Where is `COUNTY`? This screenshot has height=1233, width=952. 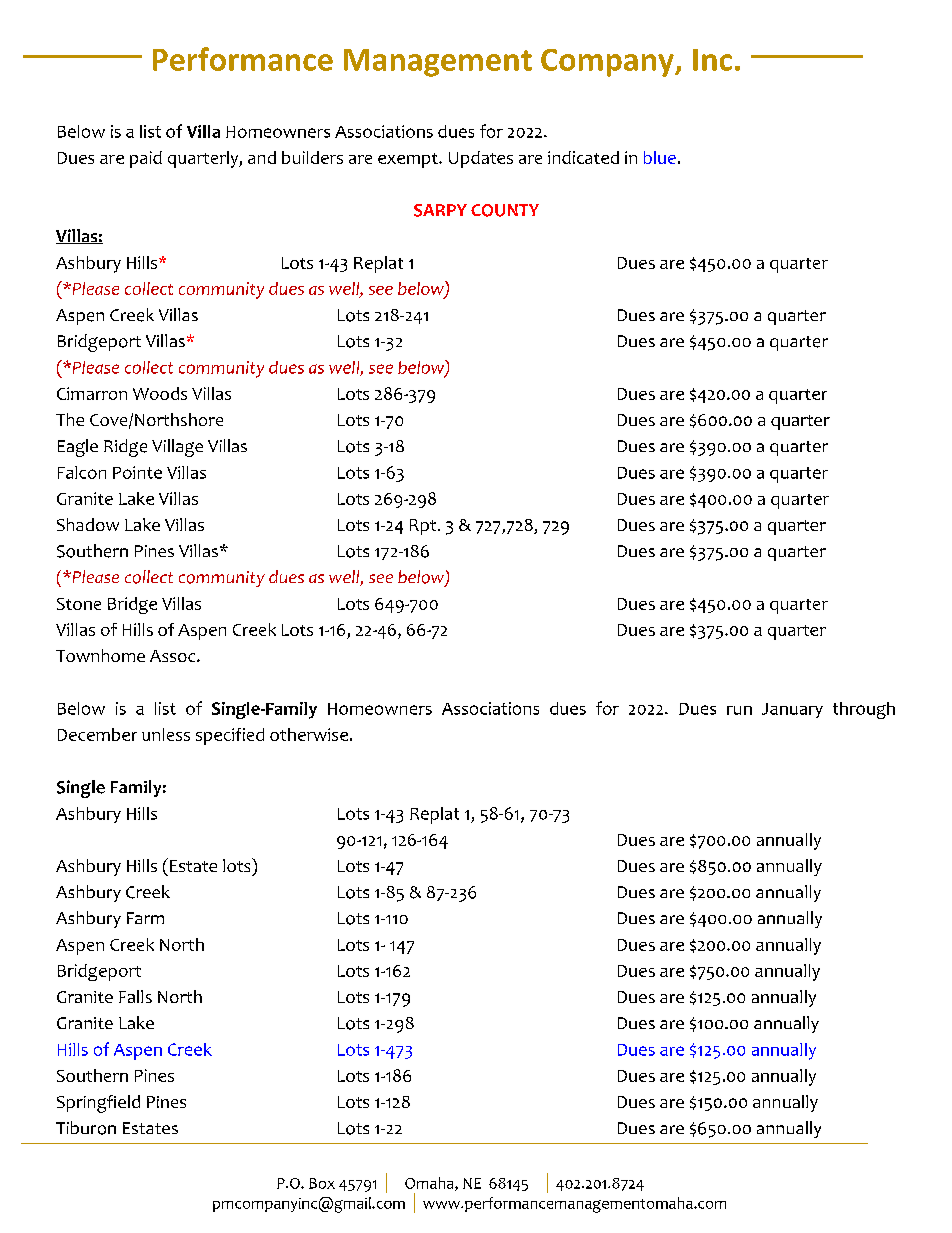 COUNTY is located at coordinates (505, 210).
